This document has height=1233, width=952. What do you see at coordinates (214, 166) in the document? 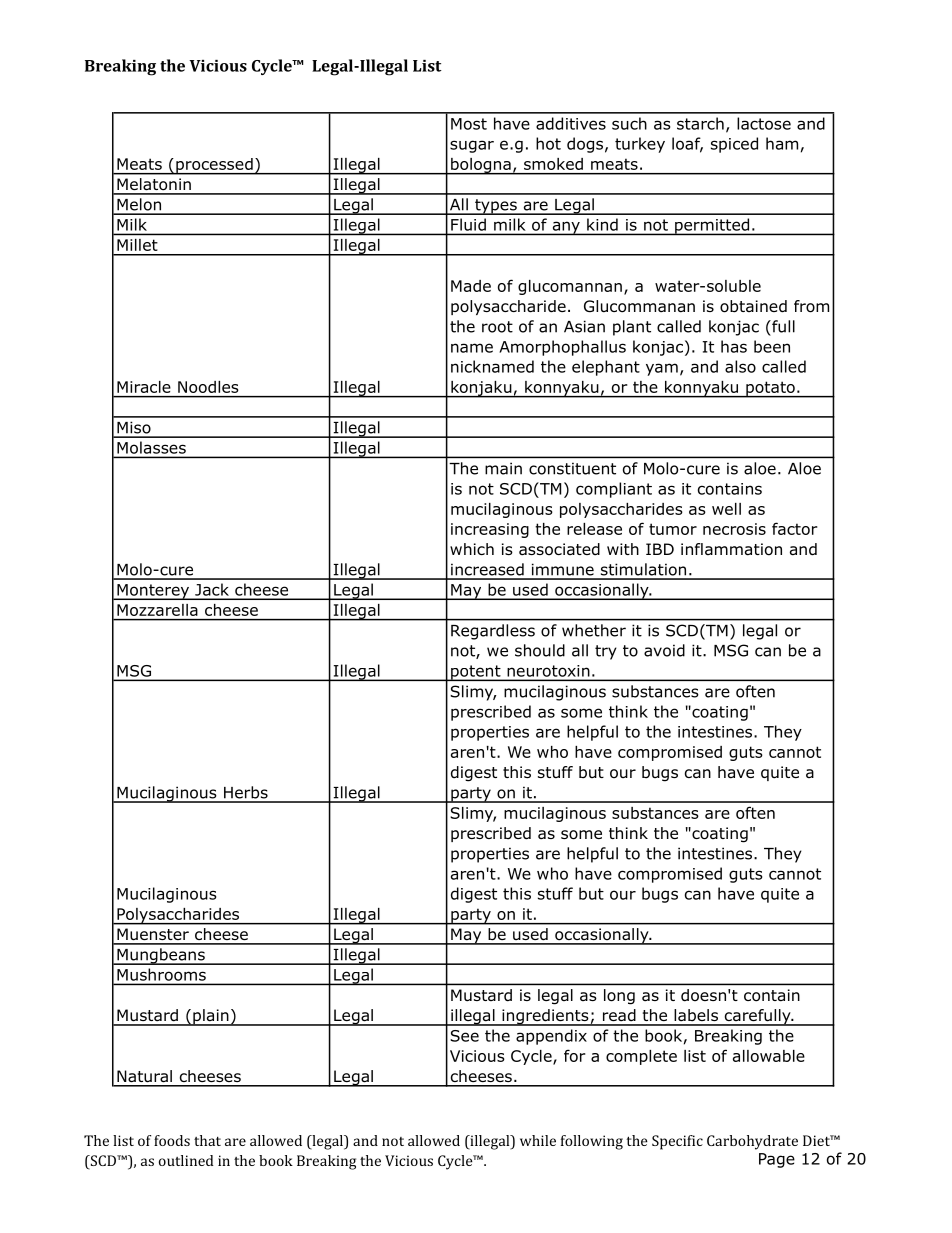
I see `processed` at bounding box center [214, 166].
